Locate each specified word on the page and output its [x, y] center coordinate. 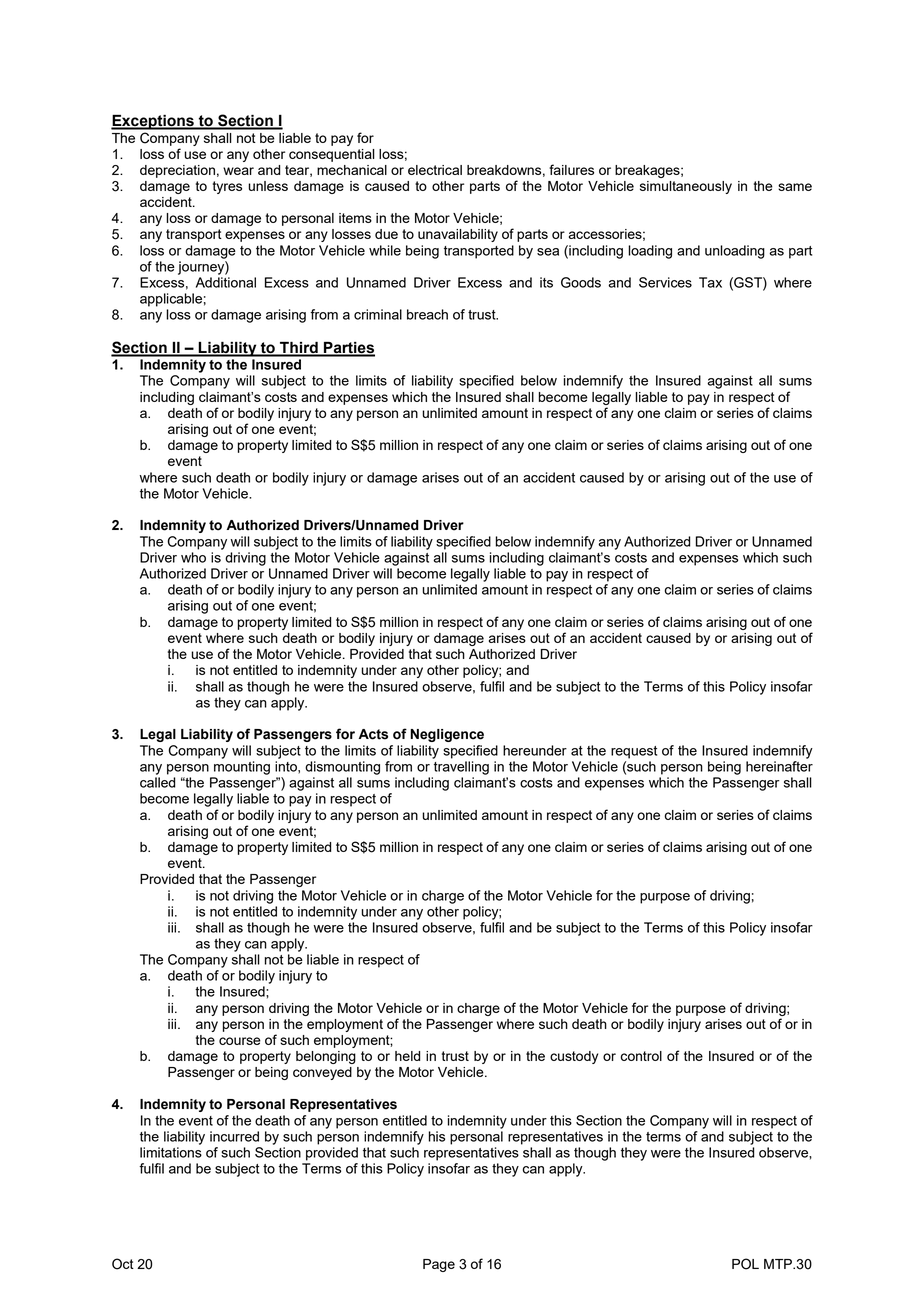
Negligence [447, 735]
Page [439, 1265]
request [634, 752]
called [157, 782]
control [641, 1056]
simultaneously [686, 187]
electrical [435, 170]
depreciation [177, 171]
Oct [123, 1264]
